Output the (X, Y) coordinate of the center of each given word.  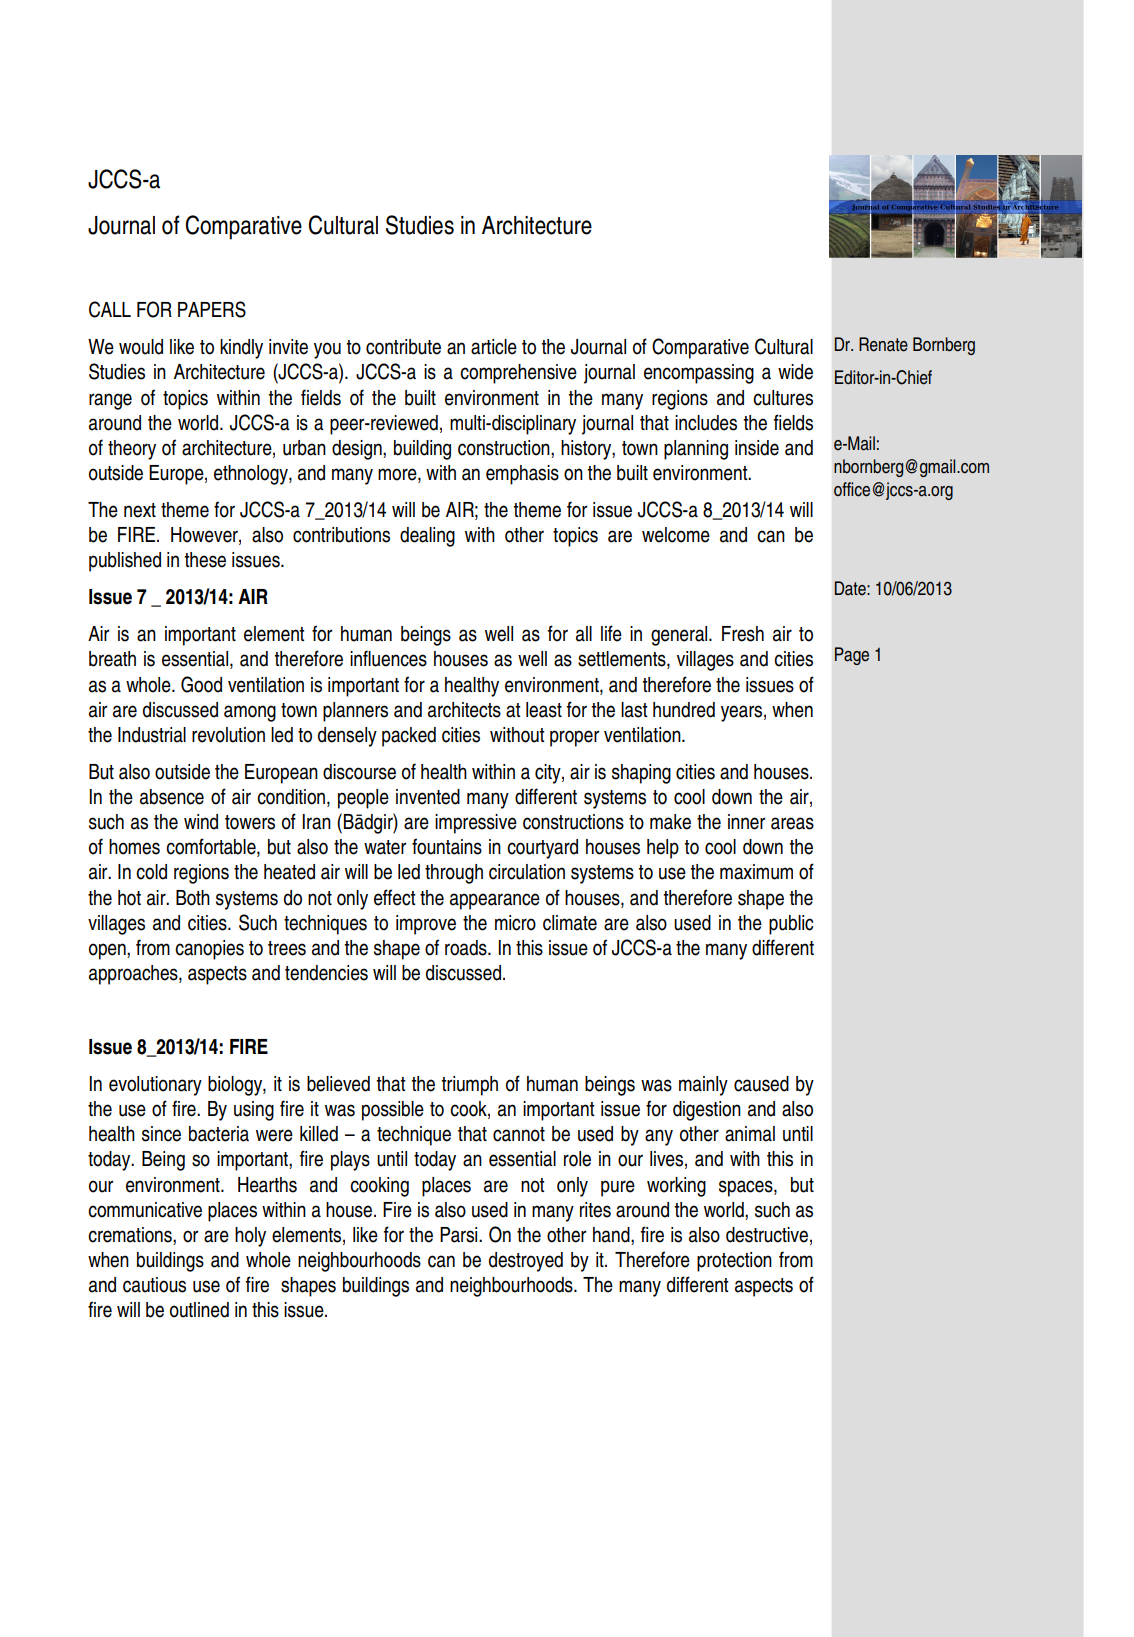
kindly (241, 349)
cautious (154, 1285)
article (494, 347)
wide (795, 372)
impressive (476, 824)
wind (201, 822)
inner (746, 822)
